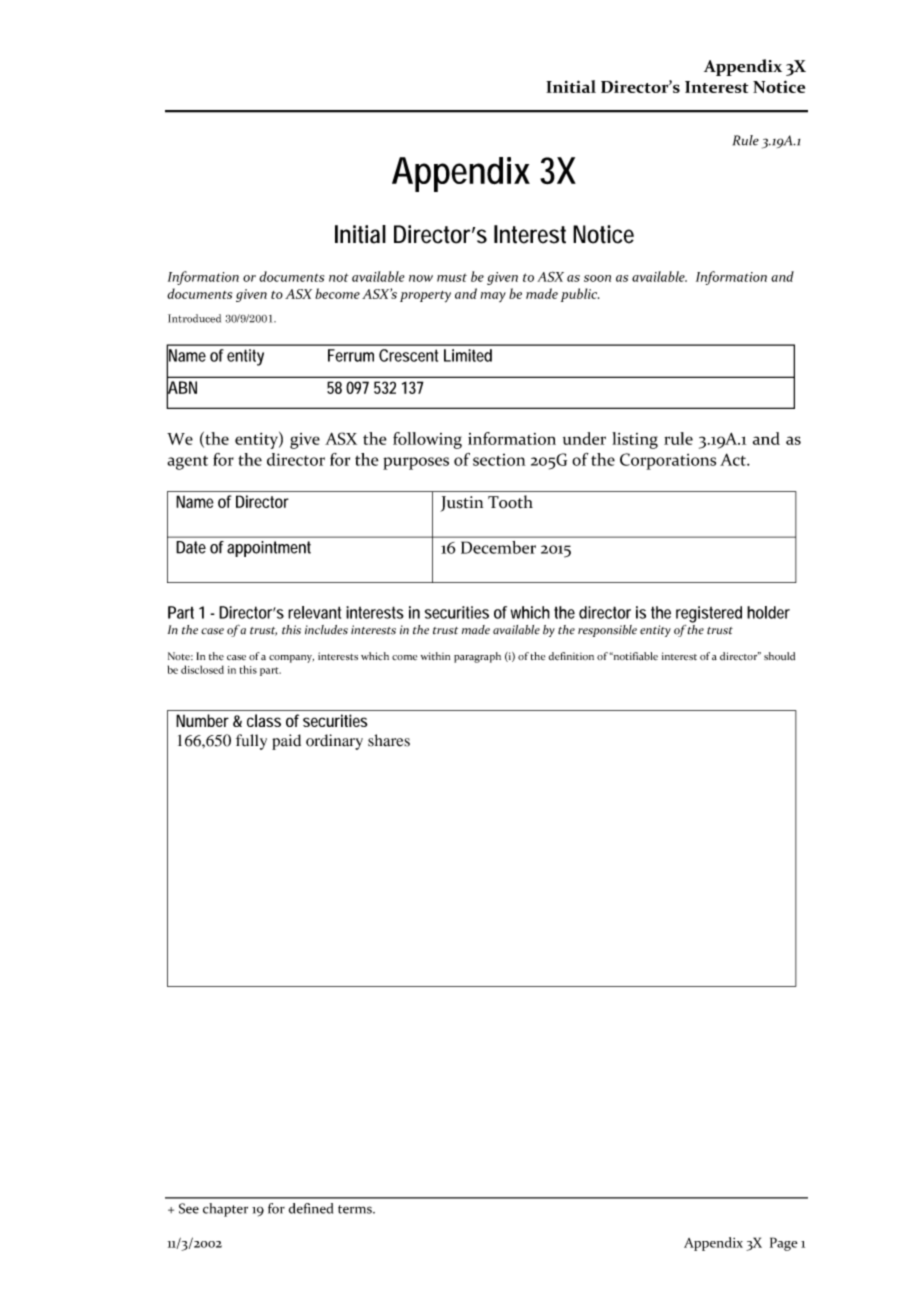 The width and height of the screenshot is (924, 1307). What do you see at coordinates (709, 614) in the screenshot?
I see `registered` at bounding box center [709, 614].
